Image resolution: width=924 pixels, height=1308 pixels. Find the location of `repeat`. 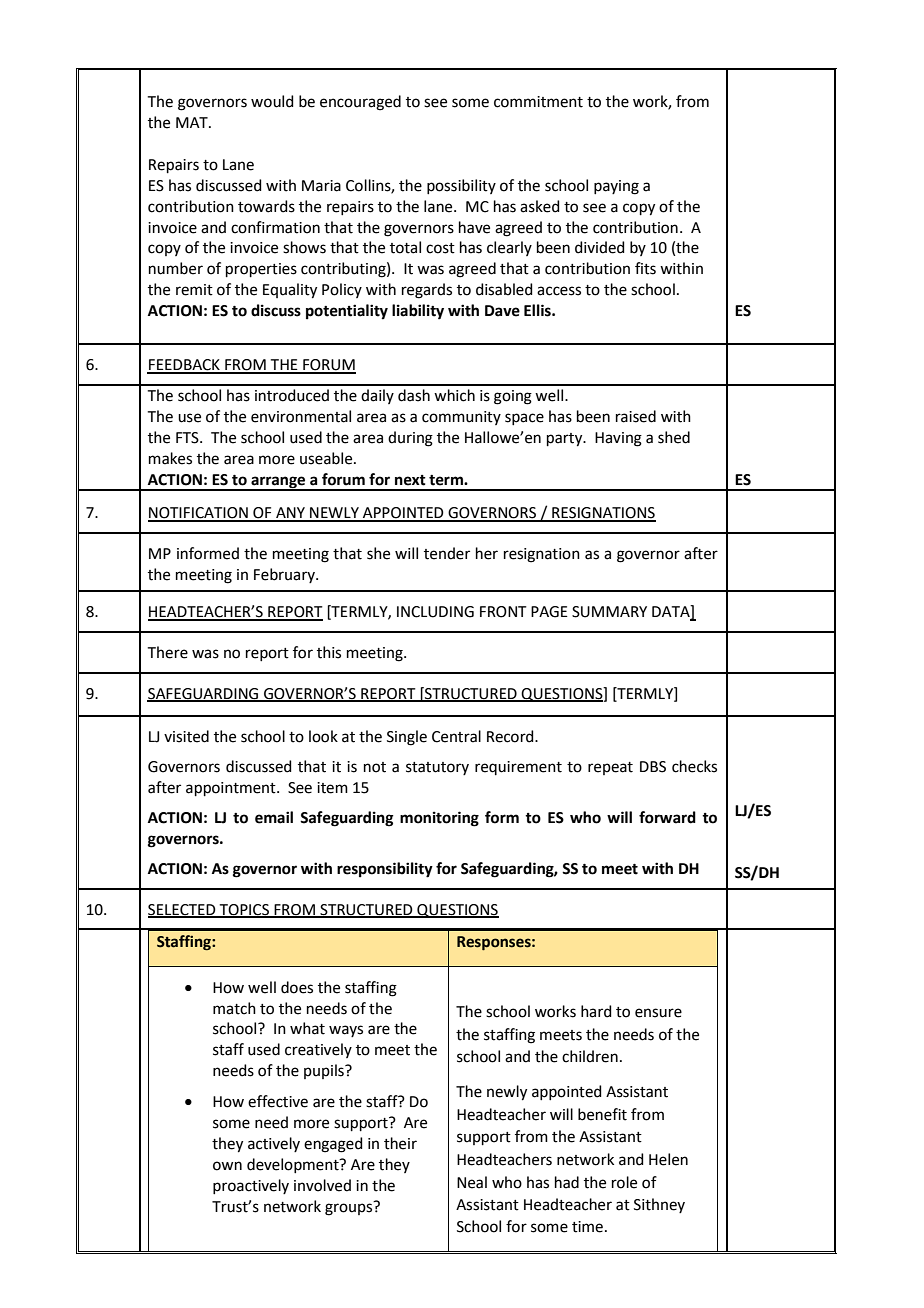

repeat is located at coordinates (610, 768).
